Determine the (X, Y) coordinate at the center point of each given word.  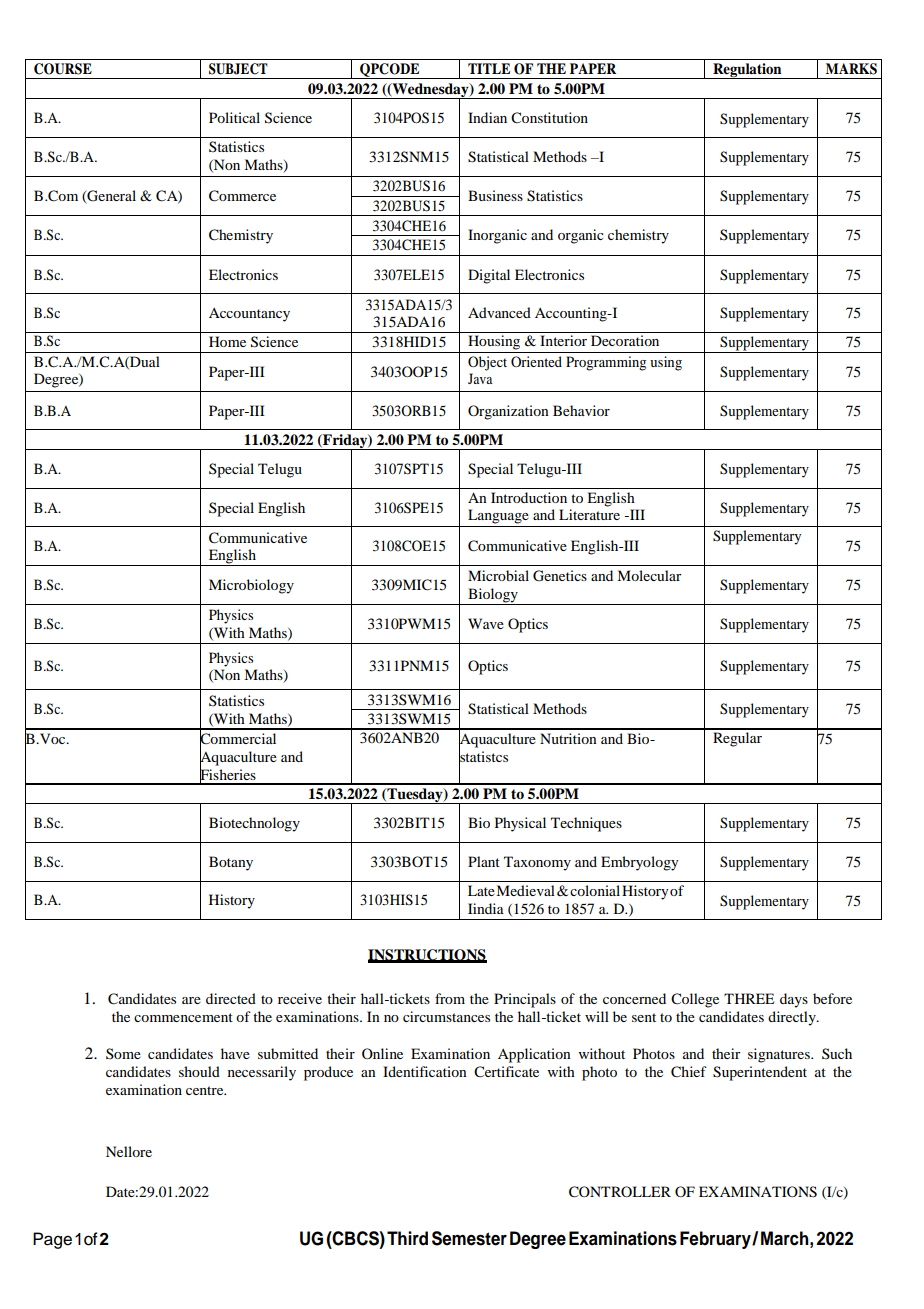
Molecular (649, 575)
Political (234, 117)
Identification (425, 1071)
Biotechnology (254, 824)
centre (206, 1090)
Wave (486, 623)
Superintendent (760, 1073)
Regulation (747, 71)
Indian (487, 117)
